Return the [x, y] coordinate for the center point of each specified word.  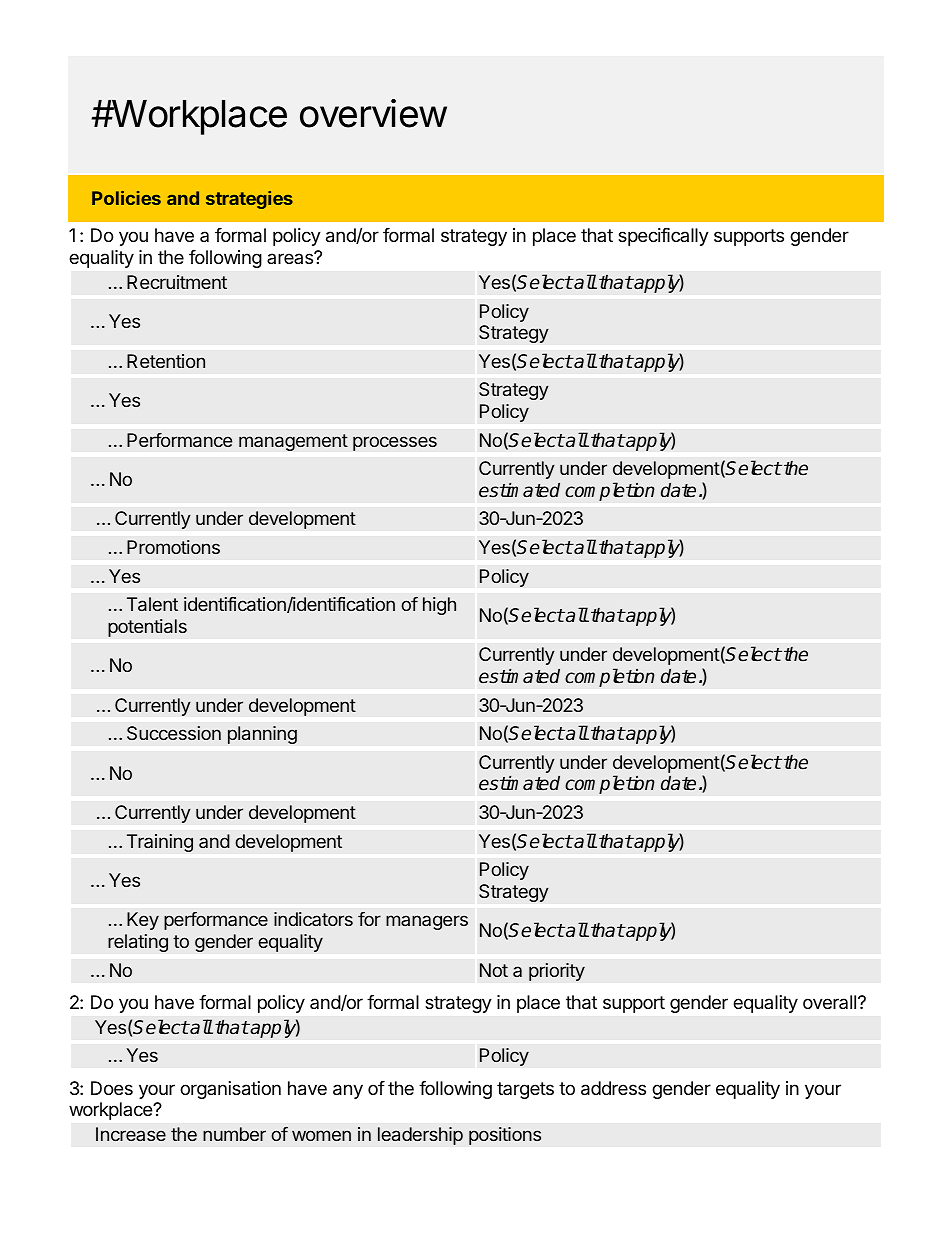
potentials [147, 628]
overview [373, 113]
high [439, 606]
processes [395, 443]
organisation [230, 1090]
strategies [249, 200]
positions [505, 1136]
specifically [663, 237]
